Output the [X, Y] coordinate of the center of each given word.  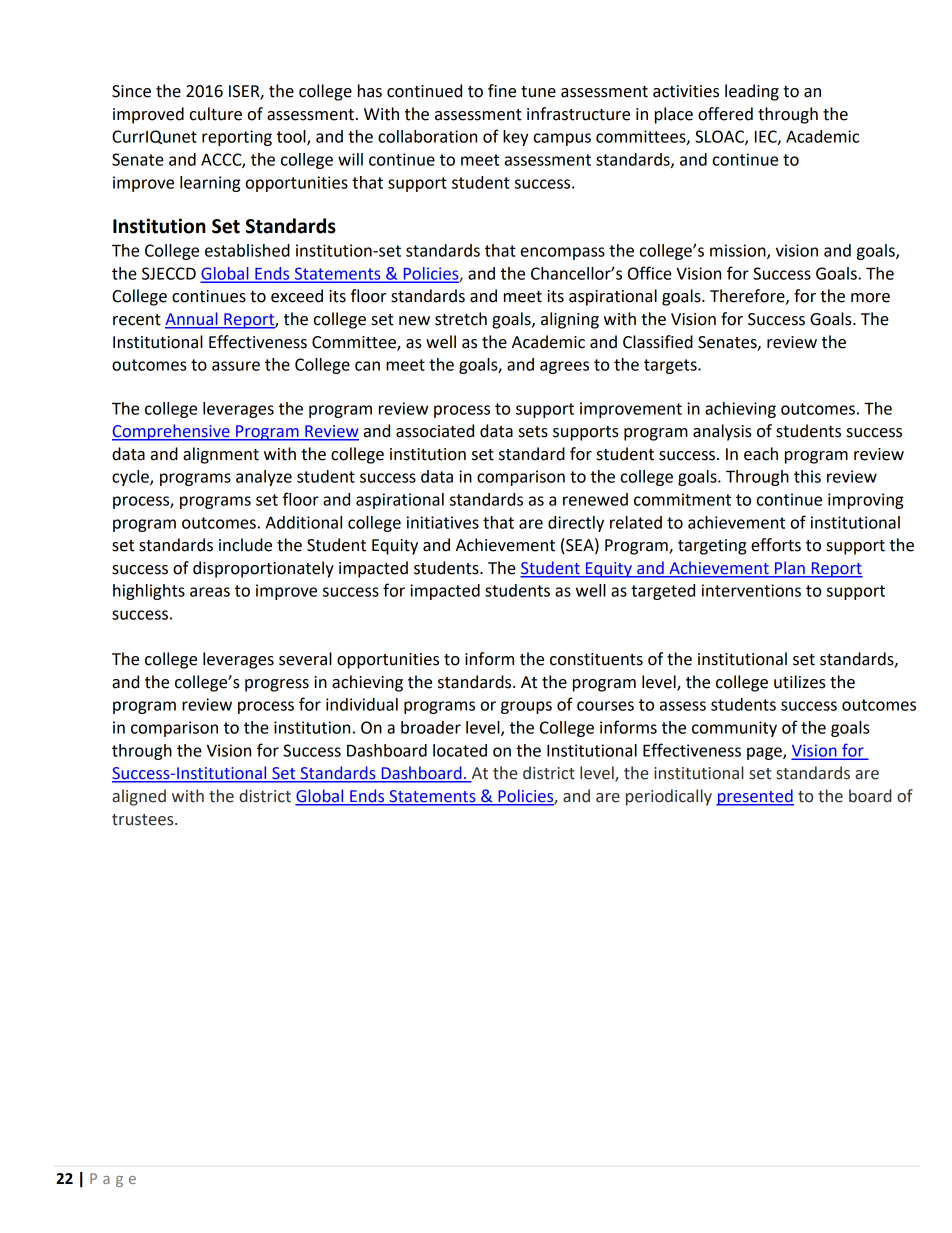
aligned [139, 797]
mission [739, 251]
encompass [563, 253]
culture [216, 114]
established [247, 250]
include [245, 545]
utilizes [800, 682]
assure [236, 366]
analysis [722, 432]
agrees [564, 367]
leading [752, 92]
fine [502, 91]
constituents [596, 659]
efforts [776, 545]
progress [277, 685]
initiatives [443, 522]
